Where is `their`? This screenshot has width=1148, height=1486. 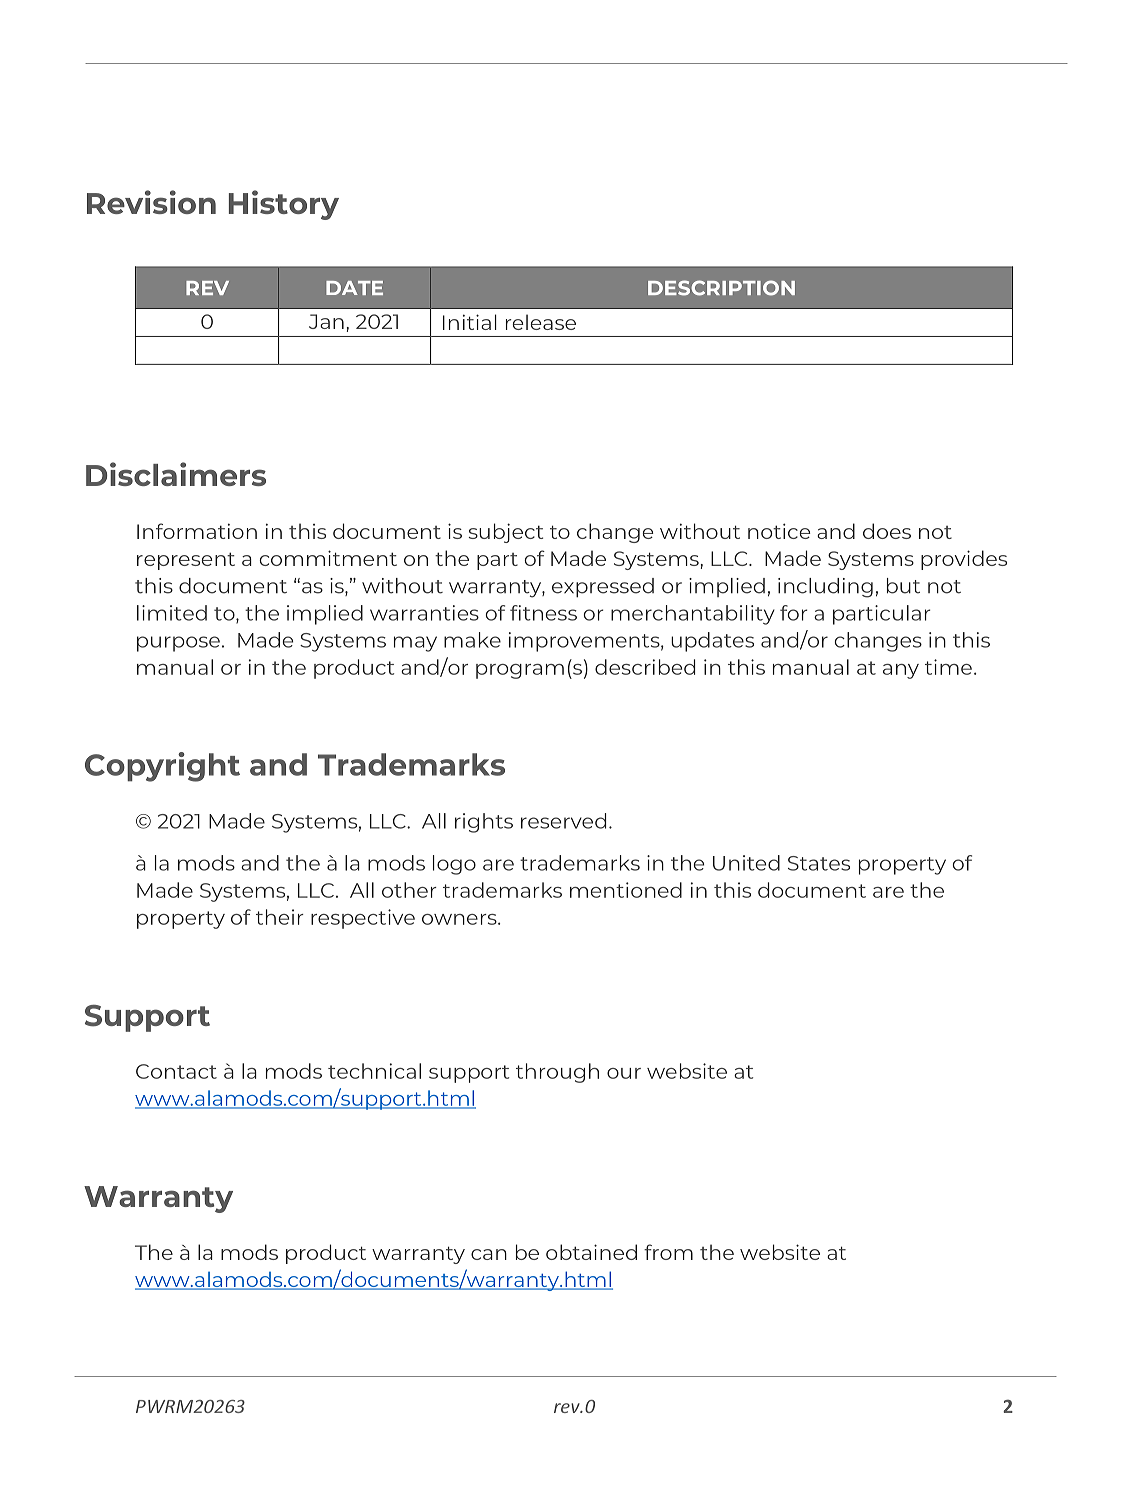 their is located at coordinates (280, 917).
